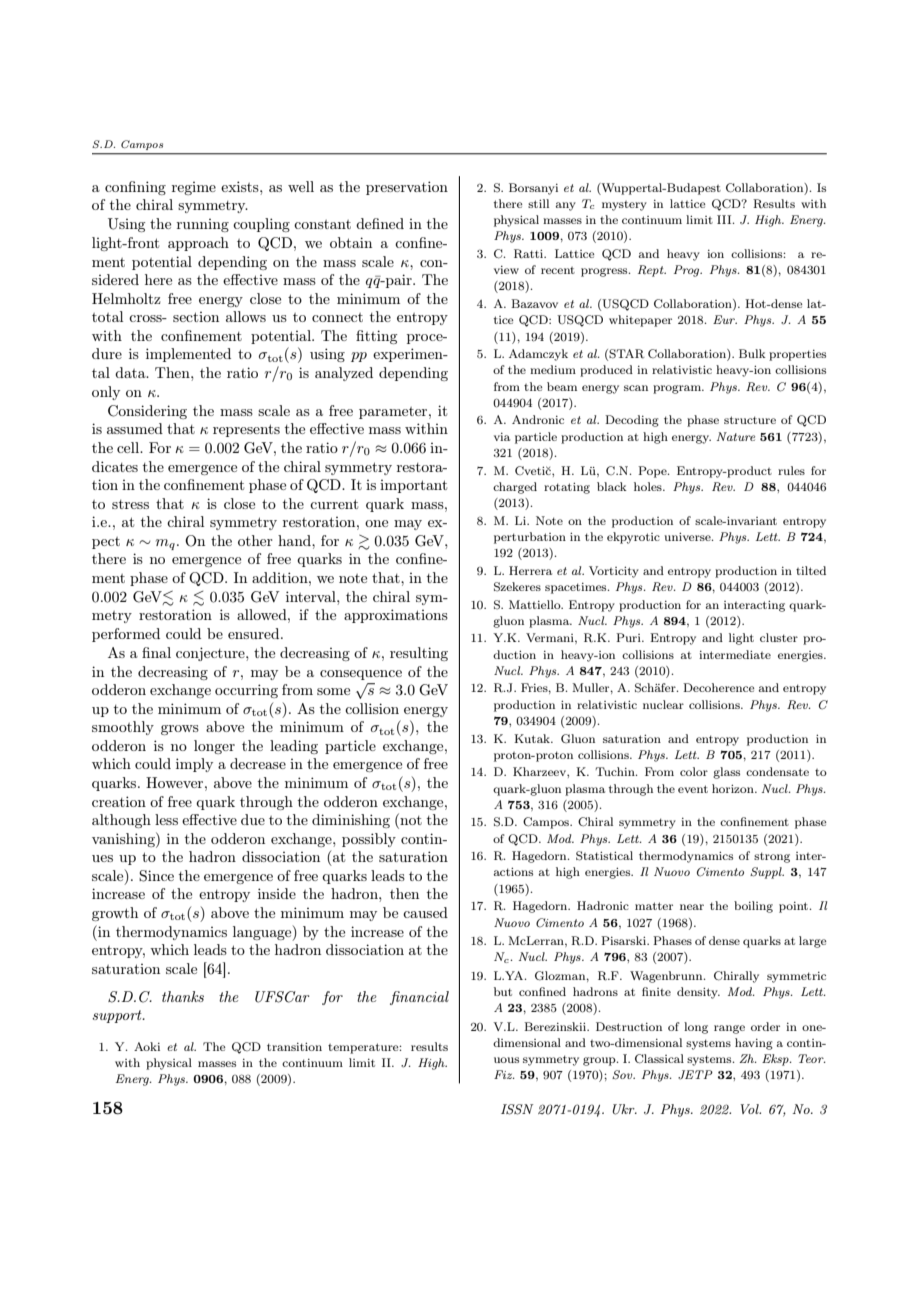  I want to click on III, so click(725, 219).
